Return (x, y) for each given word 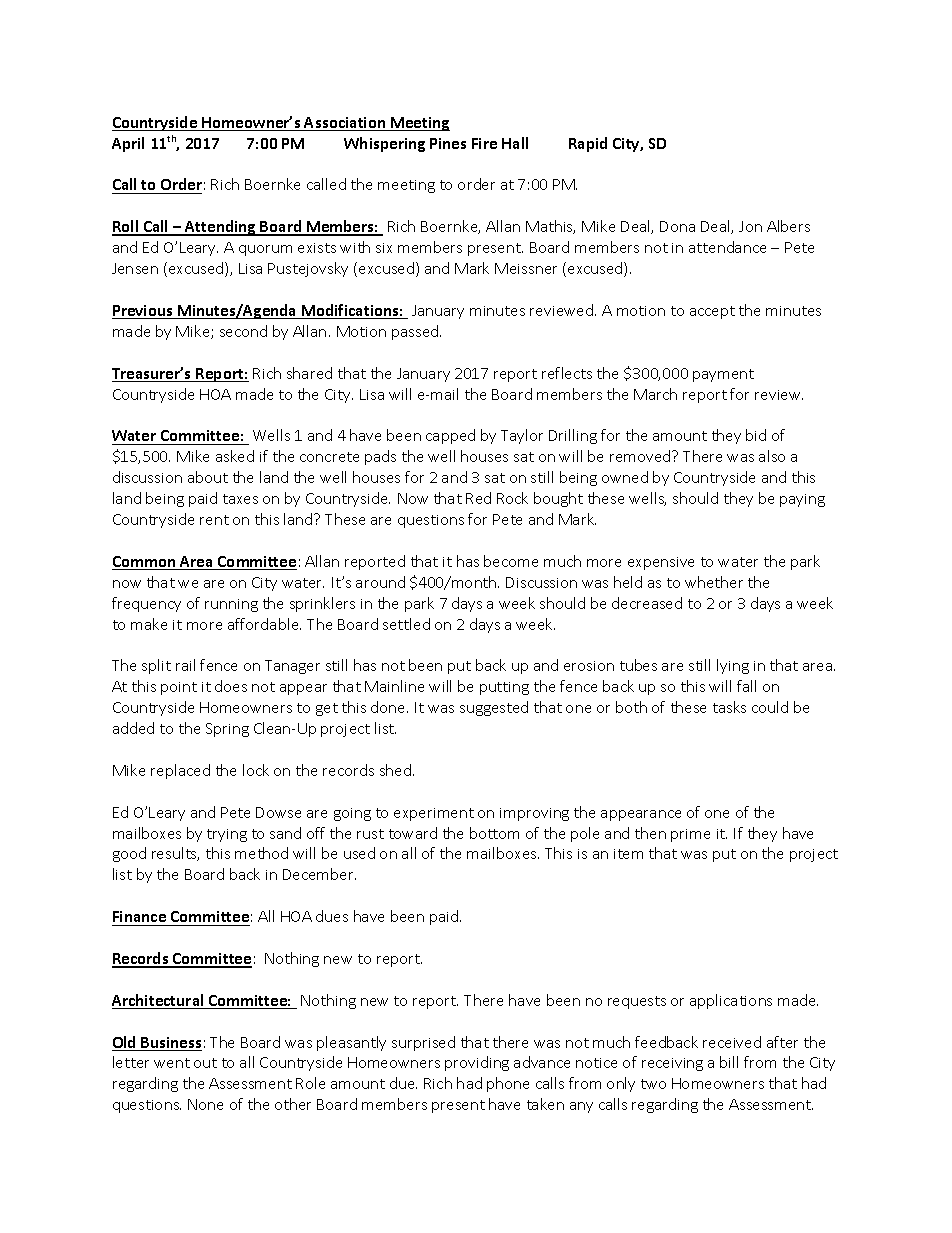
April (128, 144)
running (231, 605)
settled (406, 624)
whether (714, 582)
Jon (750, 226)
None (205, 1104)
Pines (448, 143)
